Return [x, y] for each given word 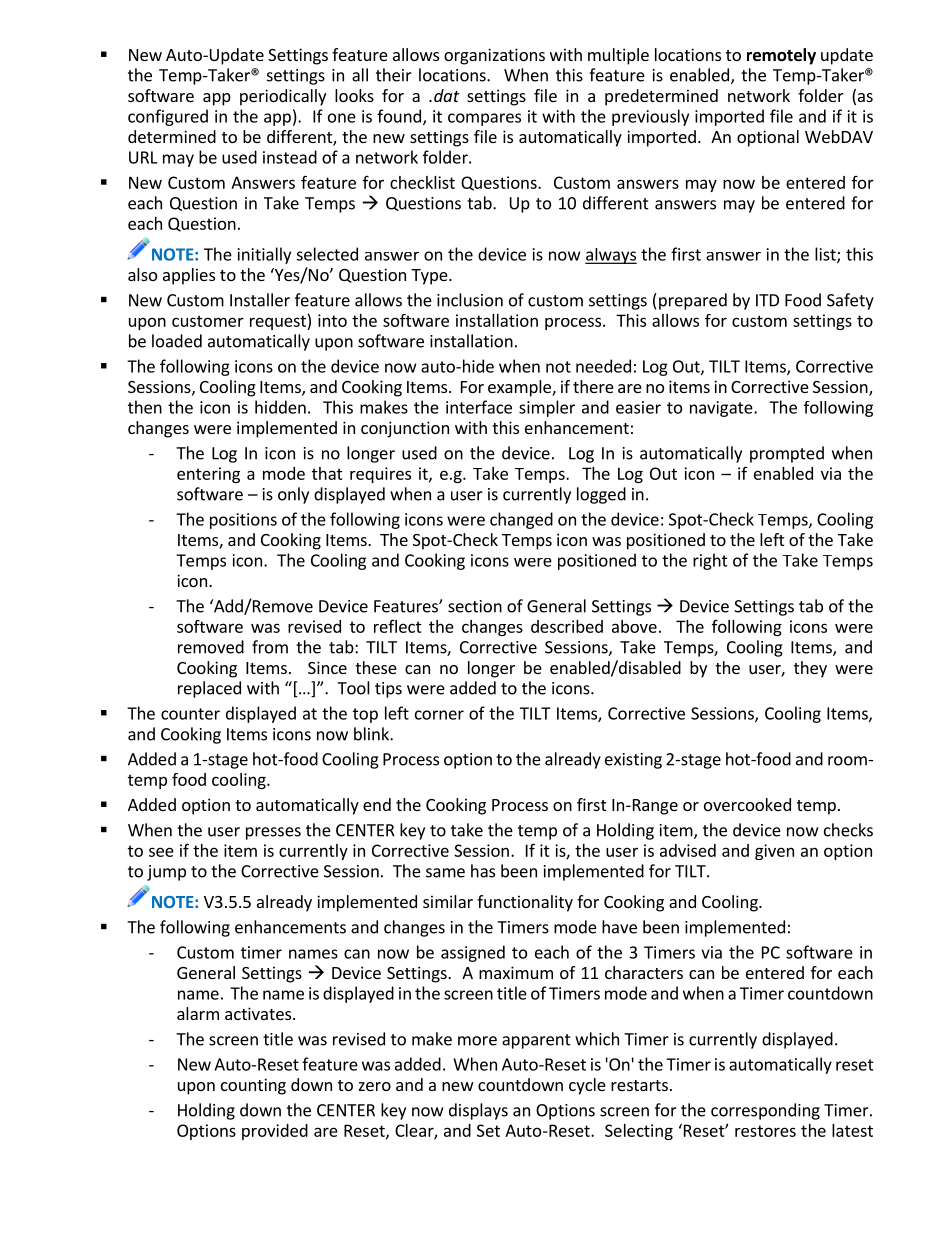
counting [253, 1086]
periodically [283, 97]
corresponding [765, 1111]
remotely [781, 56]
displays [478, 1111]
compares [484, 119]
